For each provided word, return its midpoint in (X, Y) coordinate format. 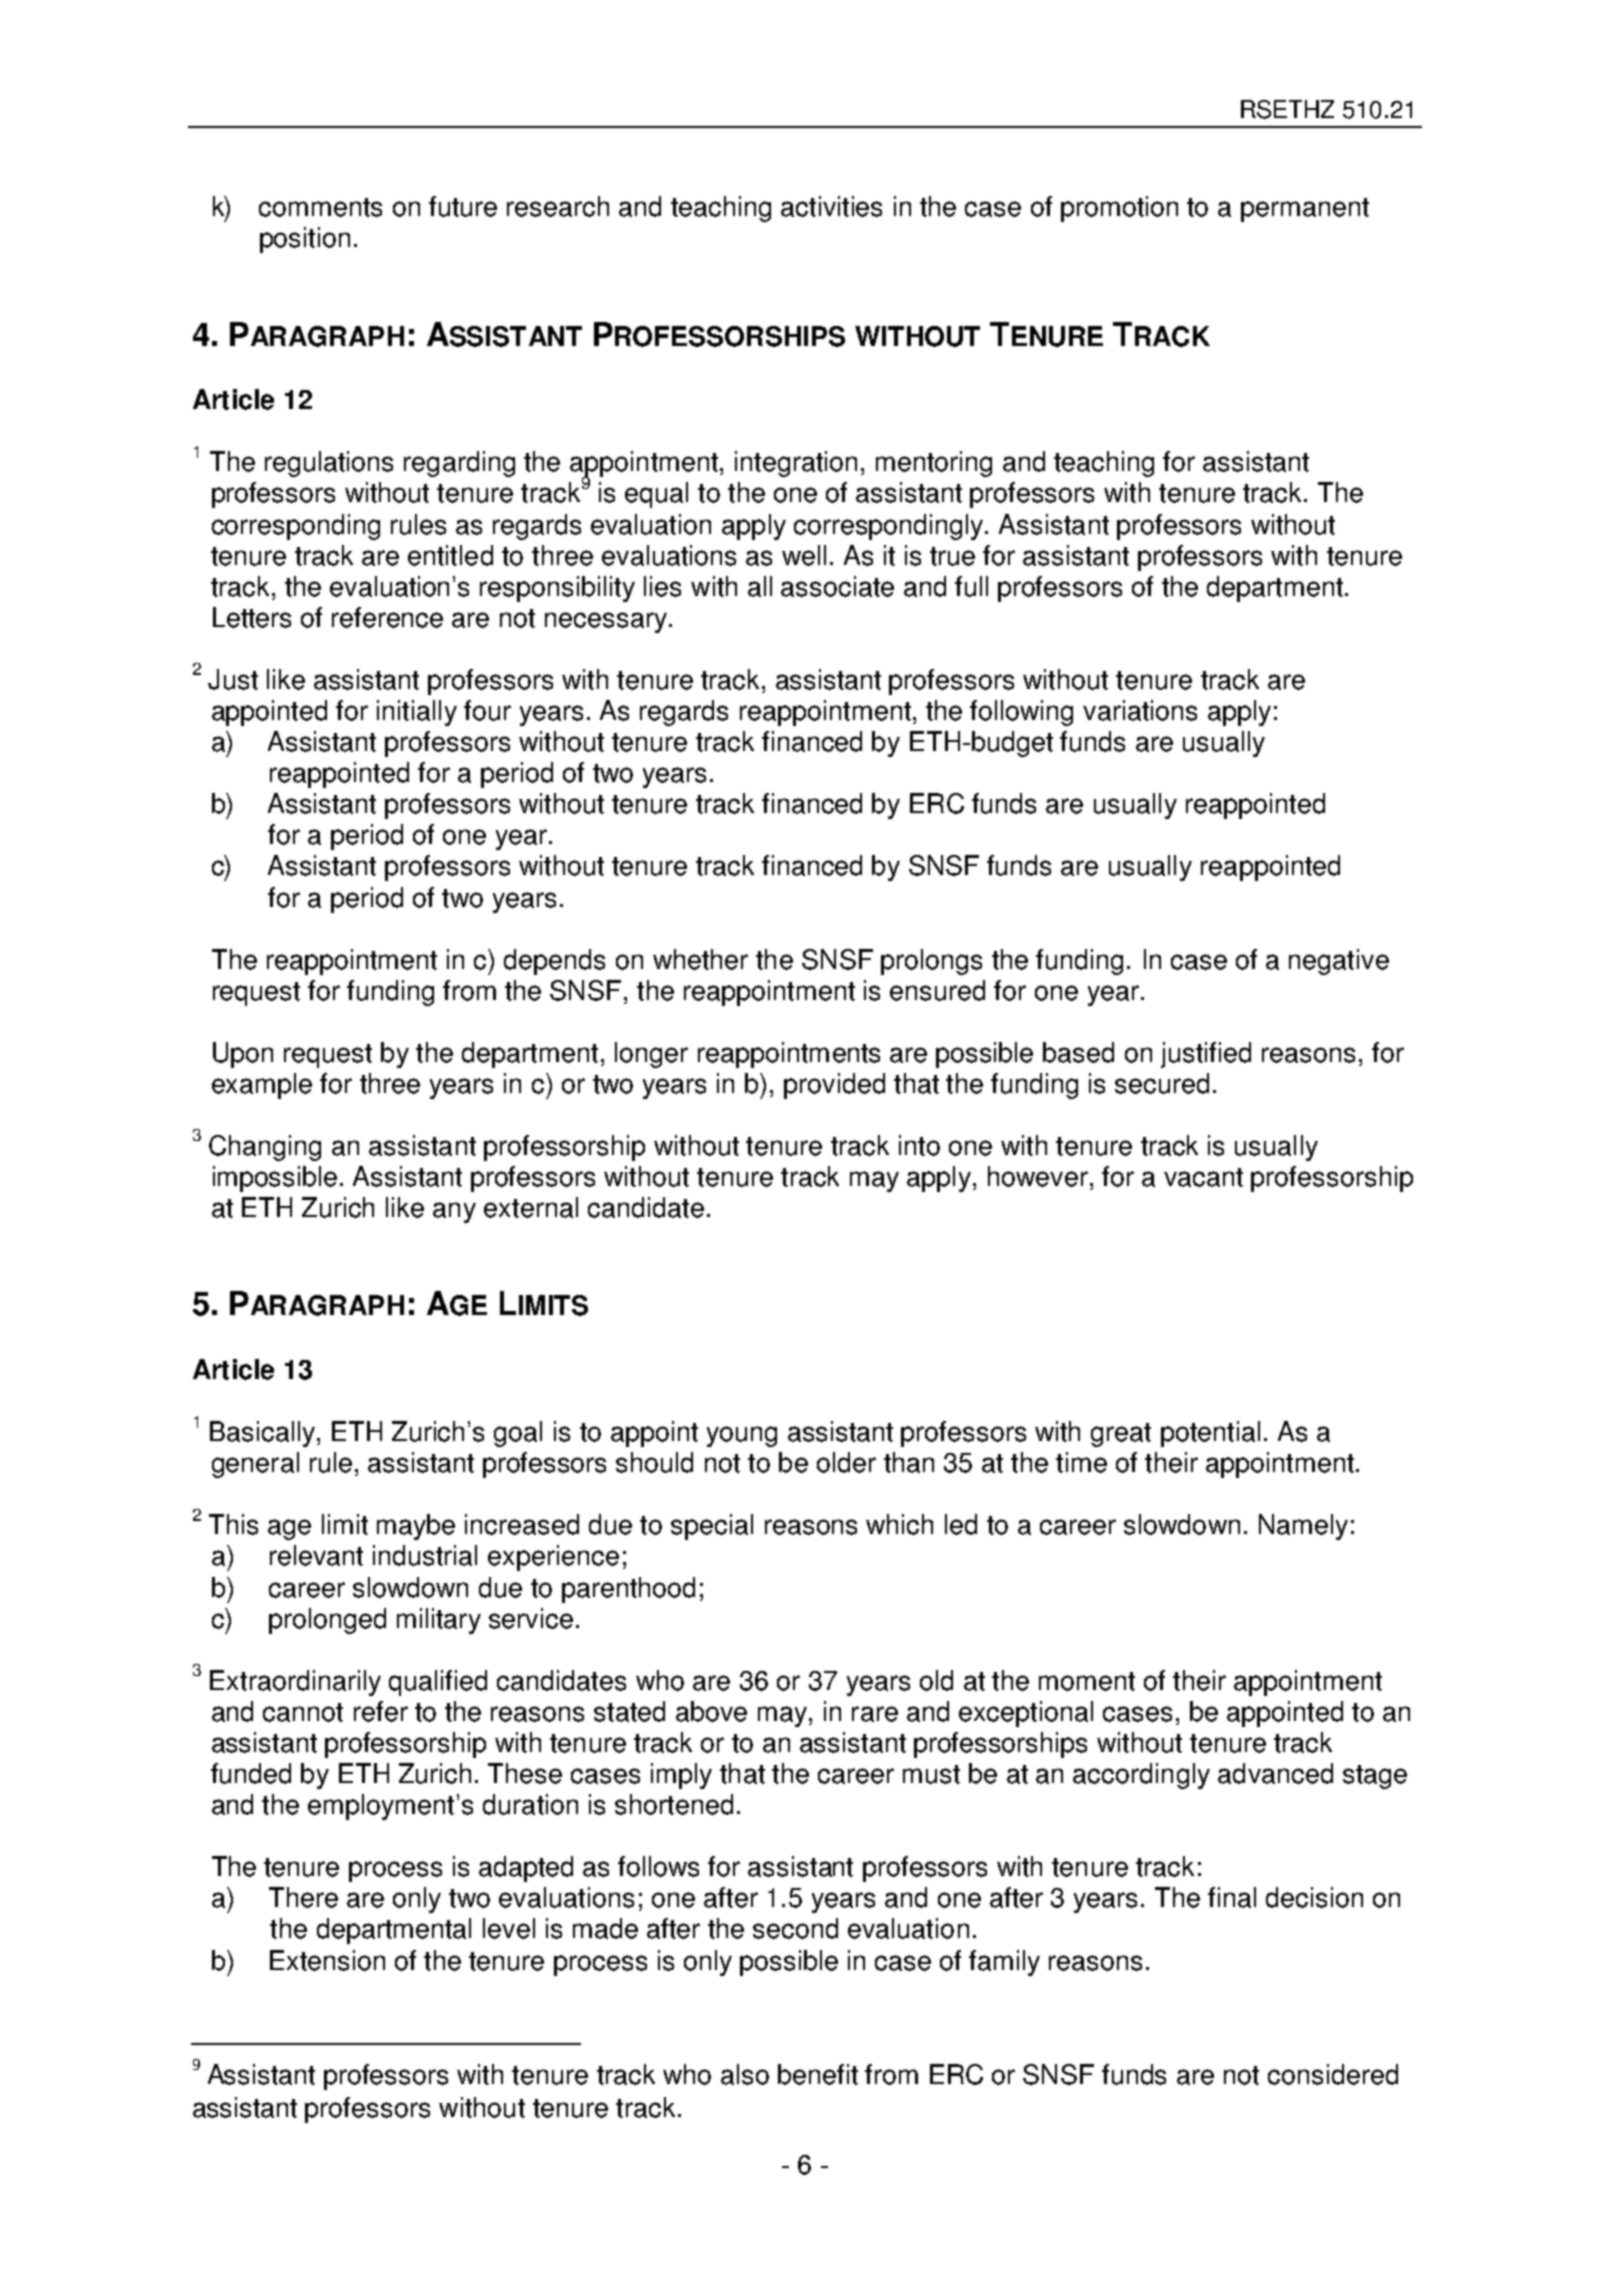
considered (1333, 2074)
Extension (327, 1960)
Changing (265, 1148)
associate (837, 586)
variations (1140, 710)
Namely (1303, 1527)
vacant (1203, 1177)
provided (834, 1086)
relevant (316, 1555)
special (712, 1527)
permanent (1305, 210)
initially (417, 713)
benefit (818, 2074)
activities (831, 206)
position (305, 240)
